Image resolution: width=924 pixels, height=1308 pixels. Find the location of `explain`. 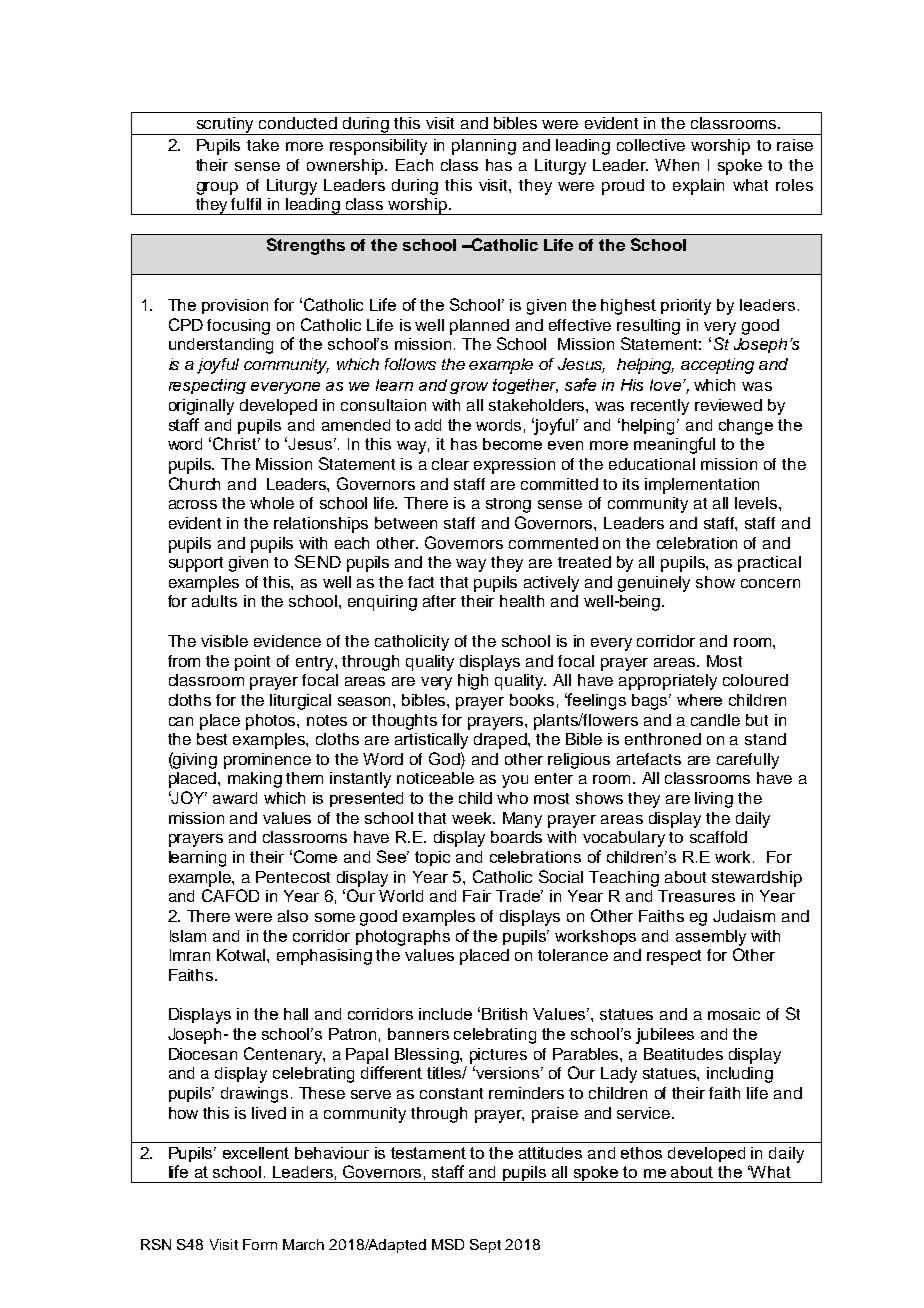

explain is located at coordinates (698, 187).
